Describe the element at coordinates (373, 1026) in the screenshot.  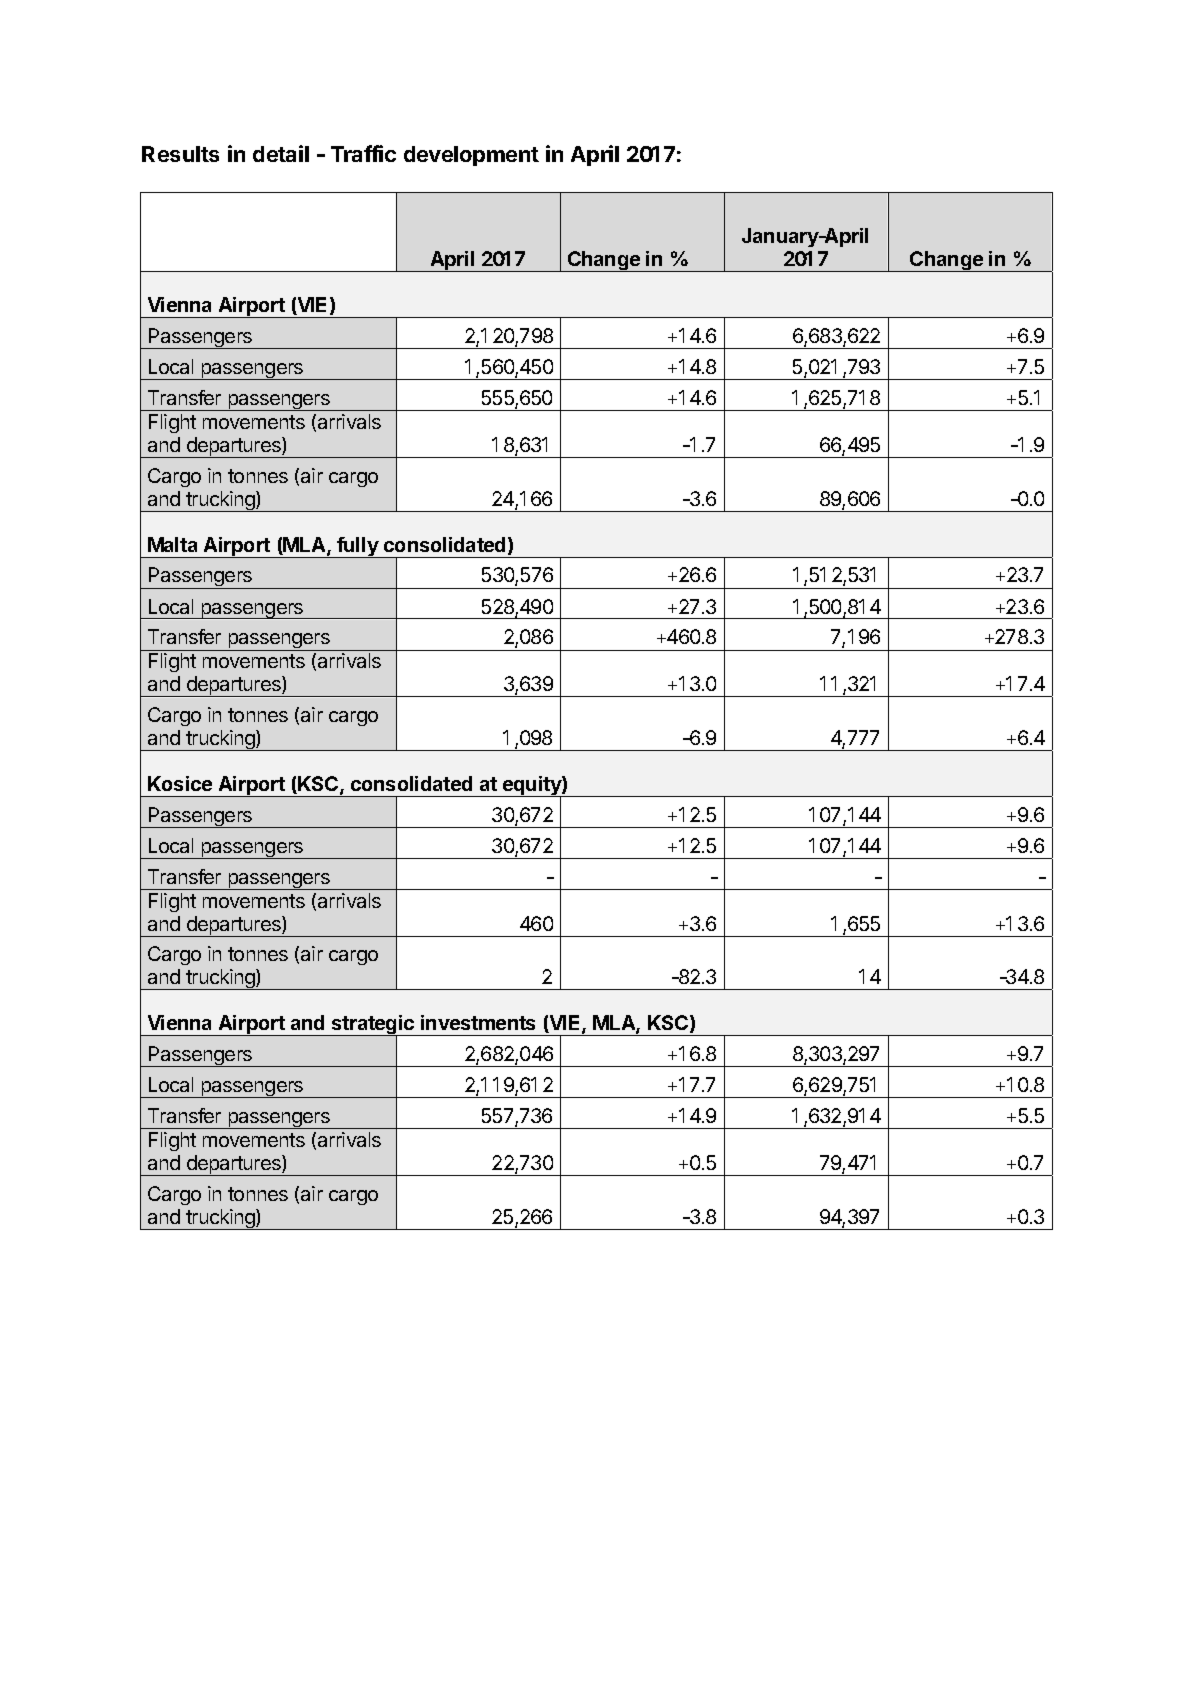
I see `strategic` at that location.
